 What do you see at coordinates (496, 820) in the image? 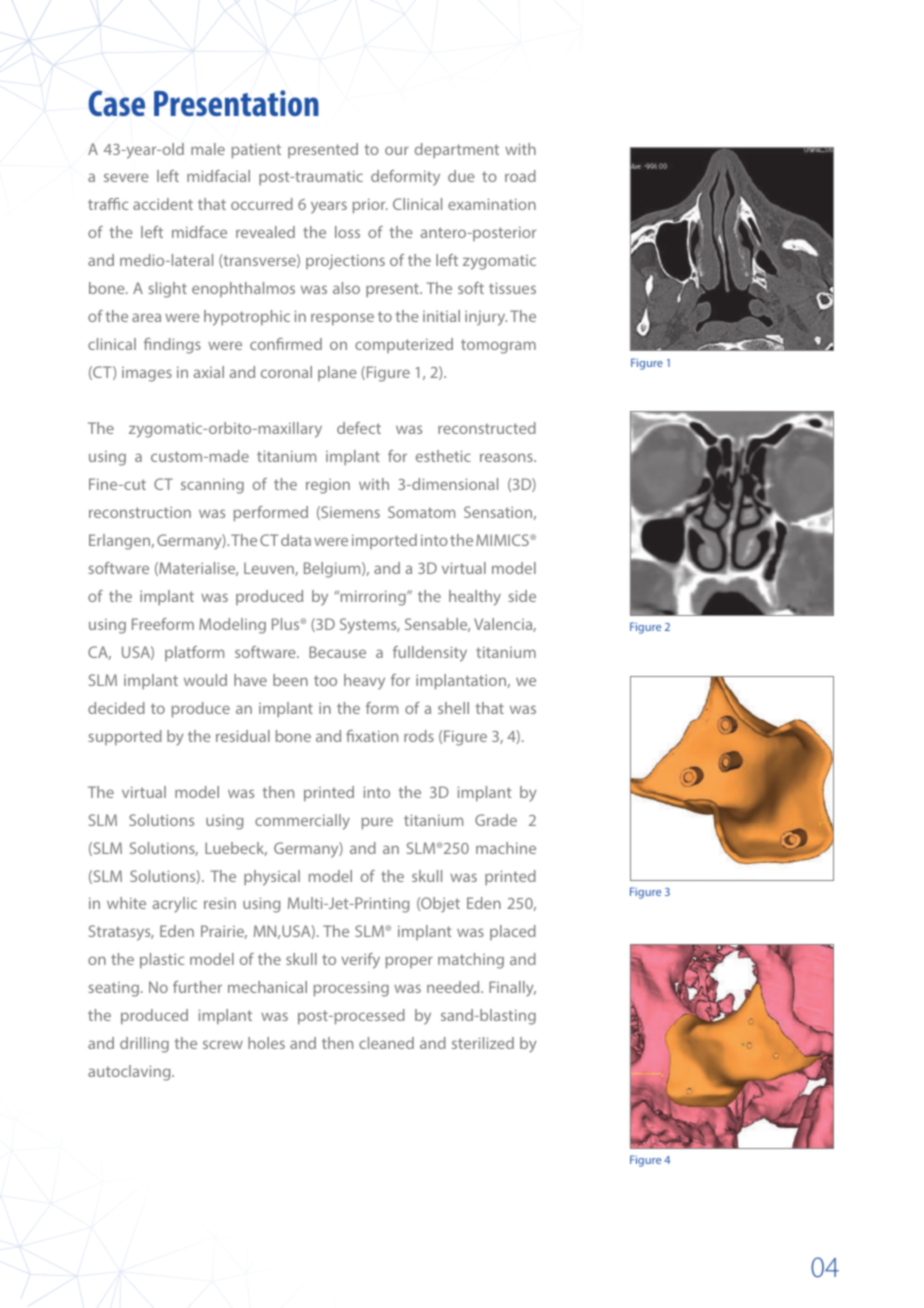
I see `Grade` at bounding box center [496, 820].
